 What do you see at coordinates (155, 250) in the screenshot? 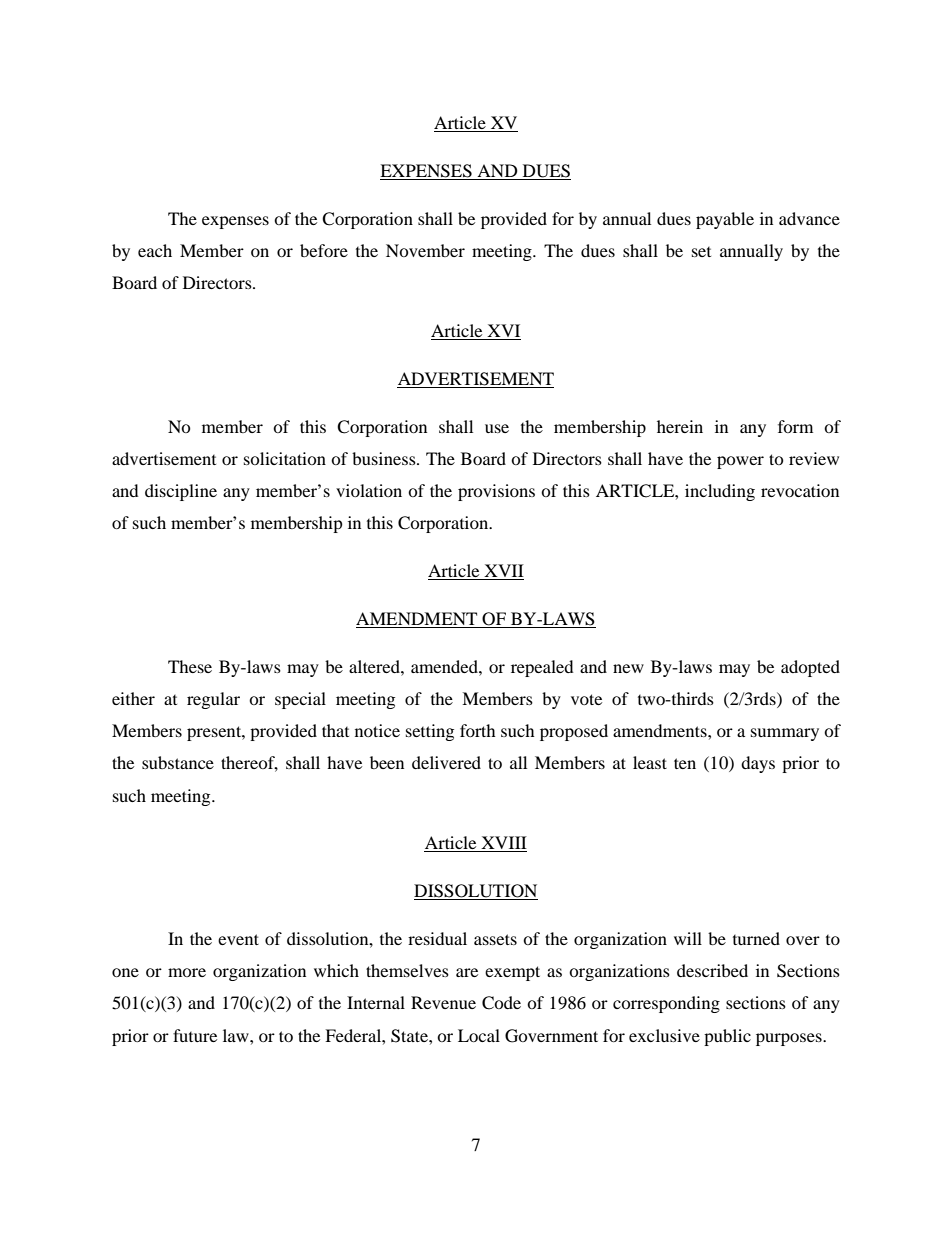
I see `each` at bounding box center [155, 250].
